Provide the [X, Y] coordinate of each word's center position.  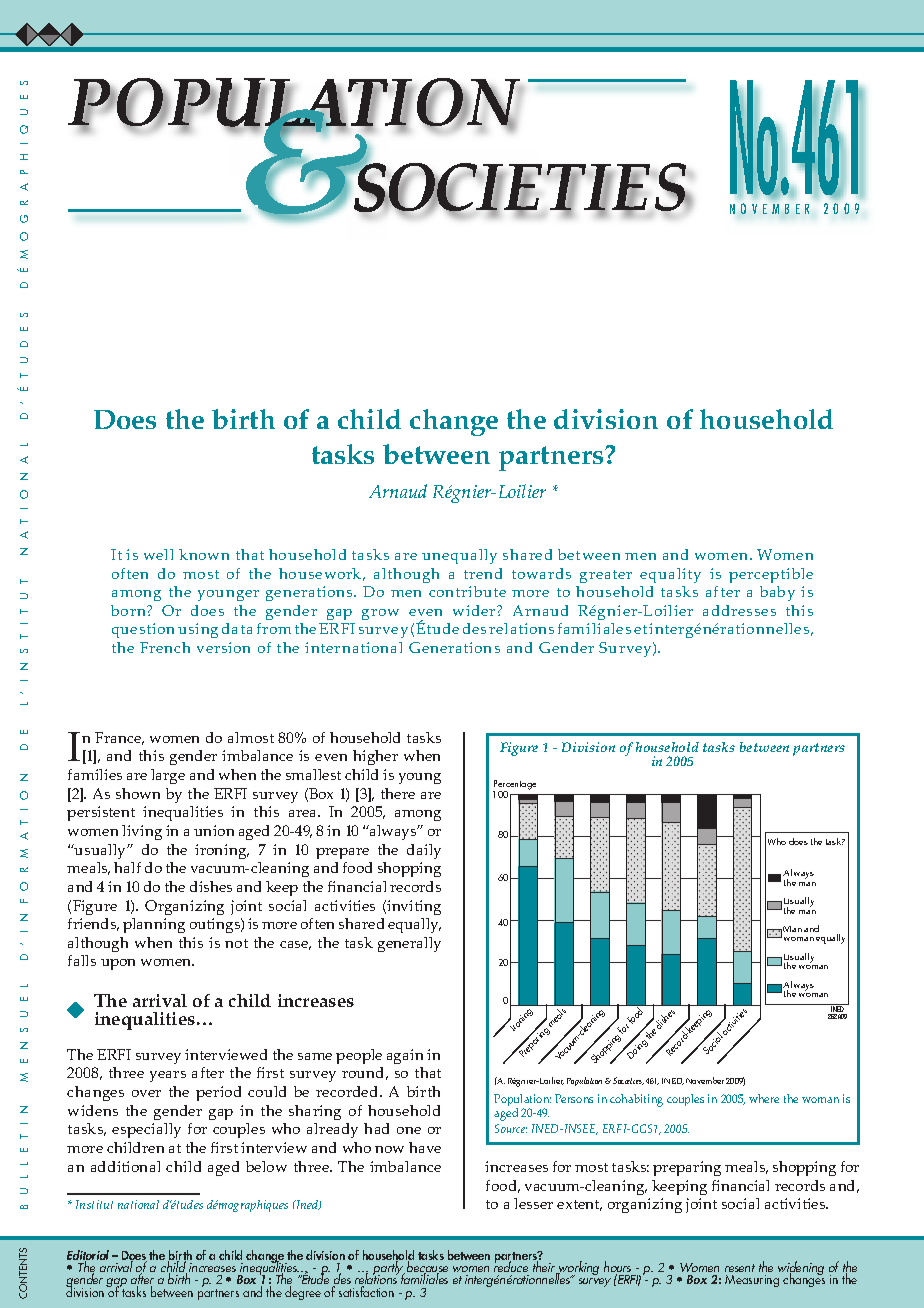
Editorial [88, 1256]
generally [409, 944]
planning [154, 925]
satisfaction [366, 1291]
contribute [467, 591]
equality [670, 575]
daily [424, 851]
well [158, 554]
